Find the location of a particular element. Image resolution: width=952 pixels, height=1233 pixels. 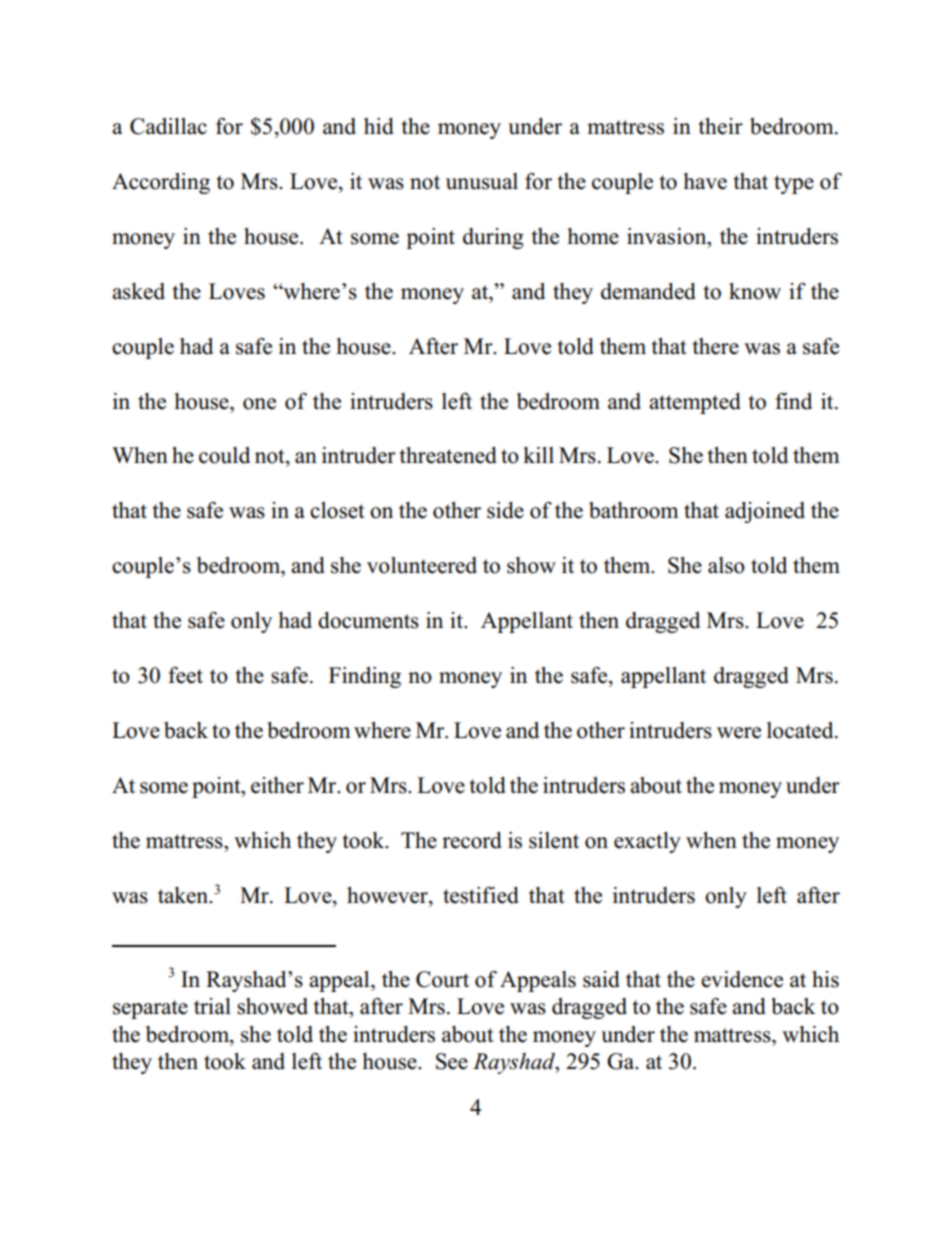

threatened is located at coordinates (448, 455).
